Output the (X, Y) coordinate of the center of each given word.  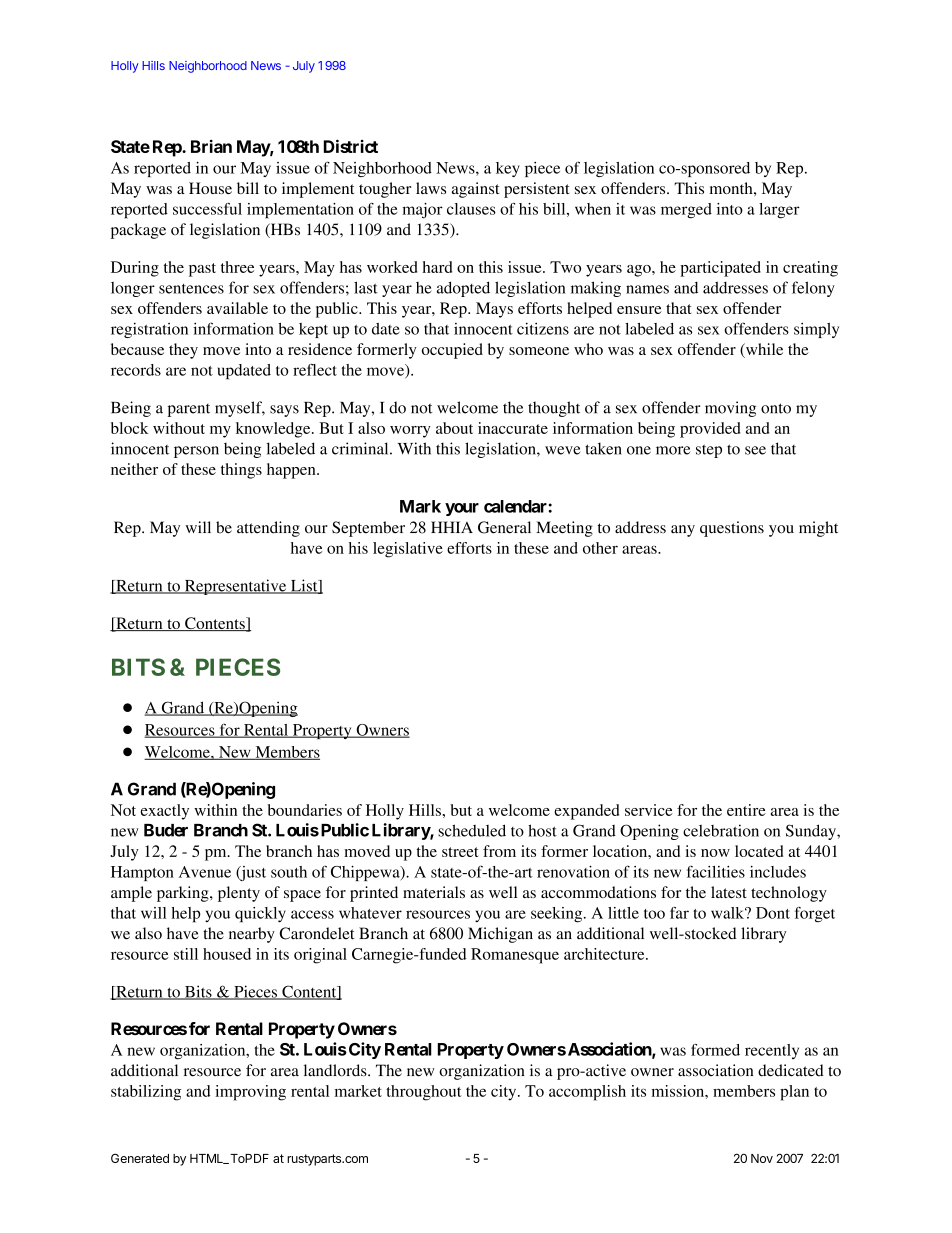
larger (779, 211)
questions (732, 529)
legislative (408, 550)
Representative (235, 587)
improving (250, 1093)
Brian (211, 146)
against (475, 190)
